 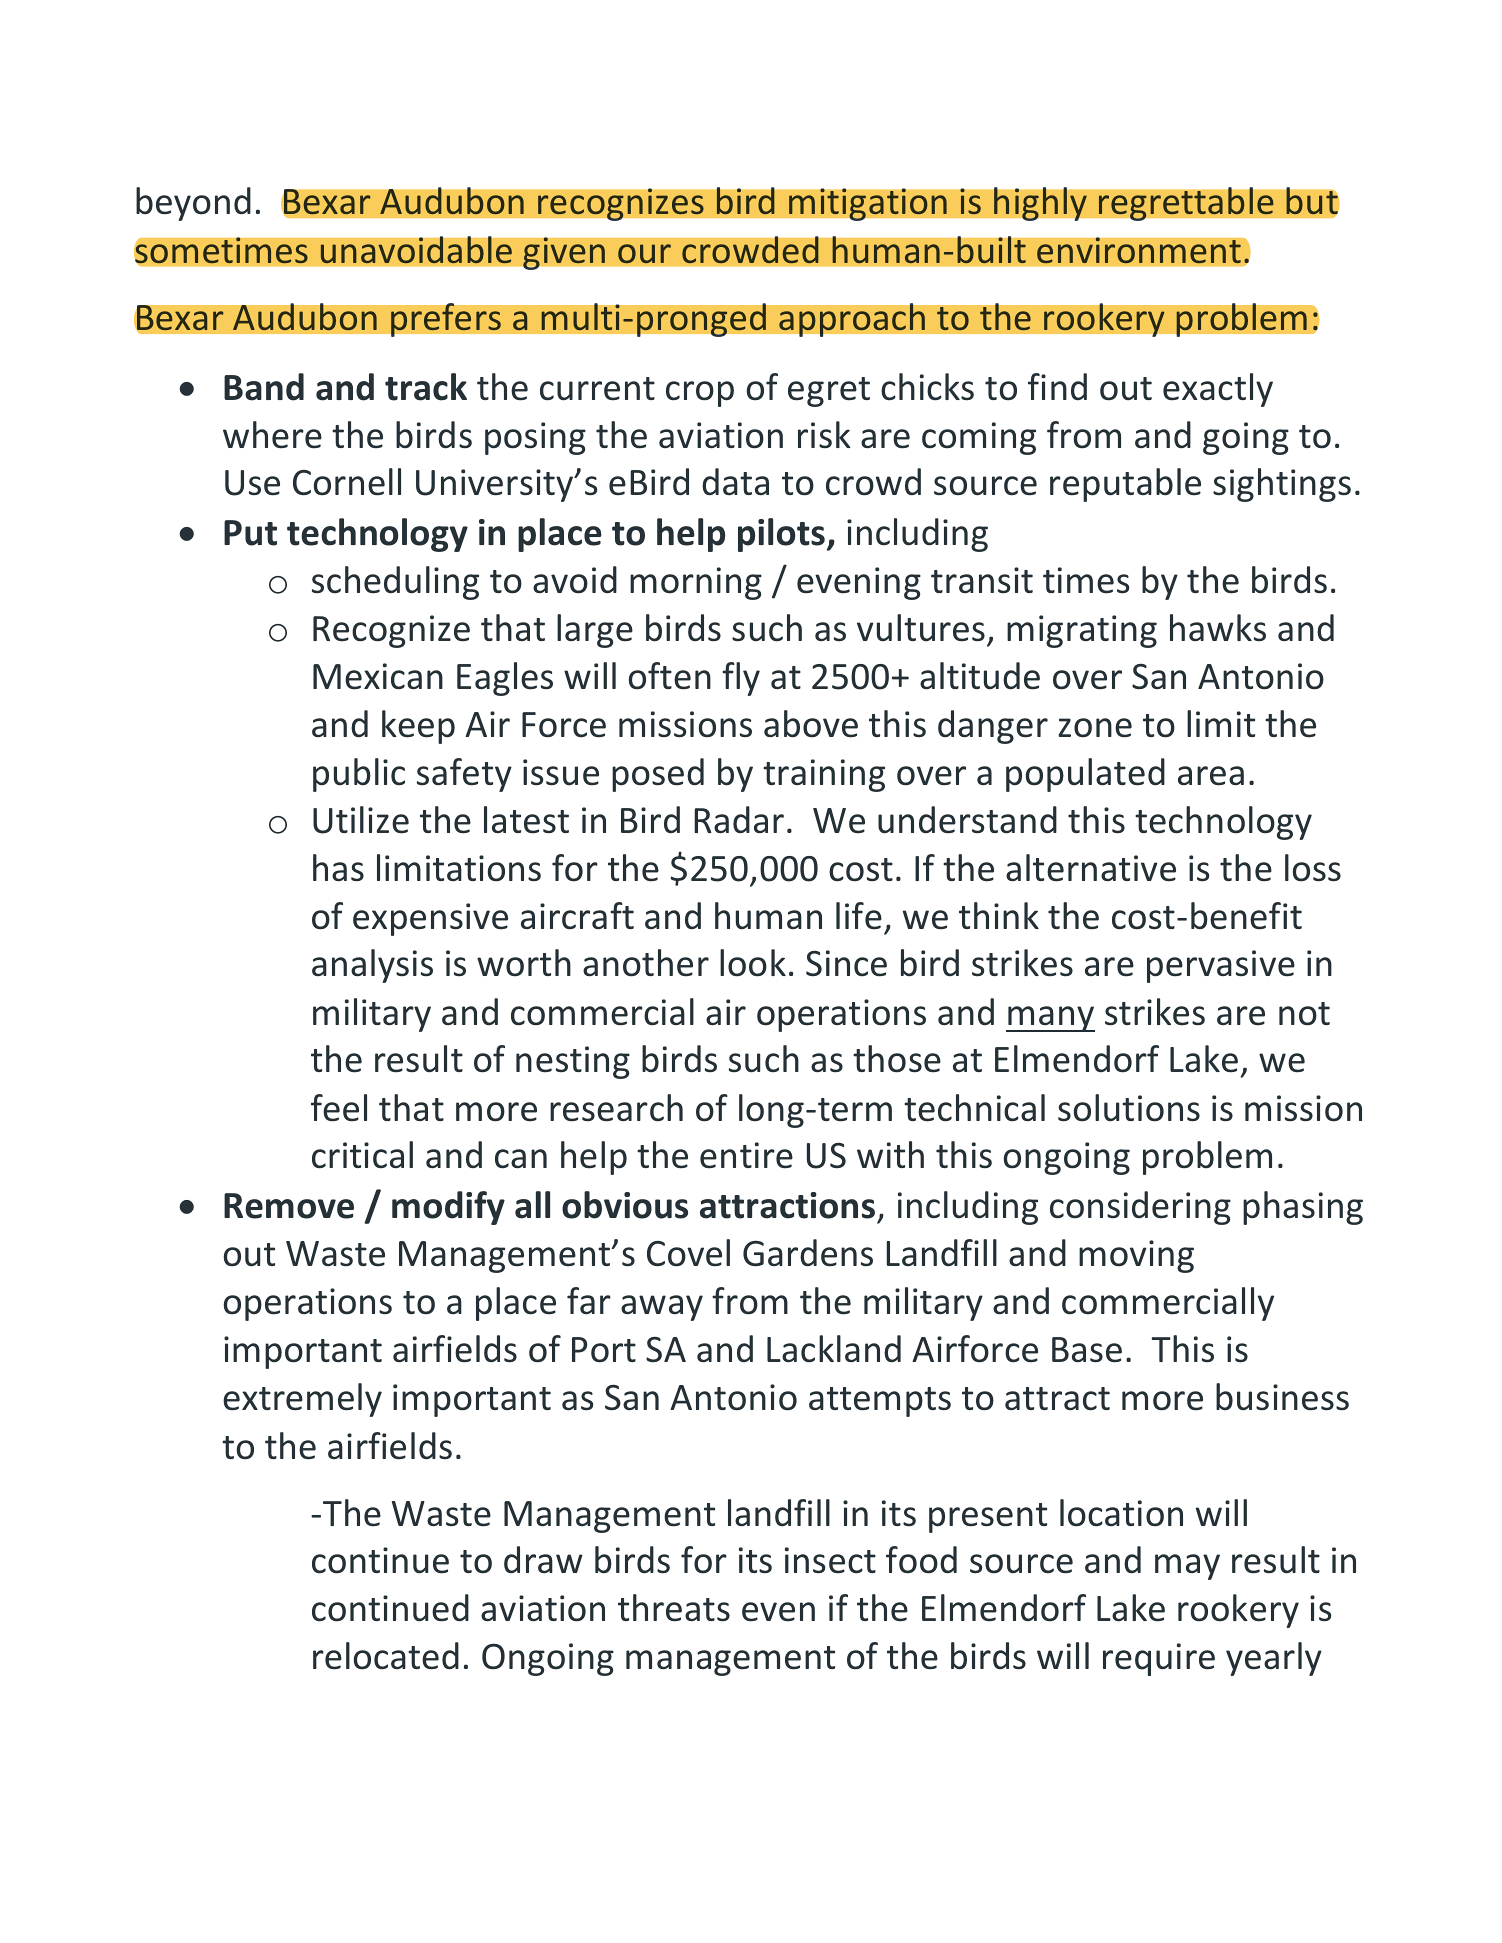 I want to click on find, so click(x=1057, y=386).
